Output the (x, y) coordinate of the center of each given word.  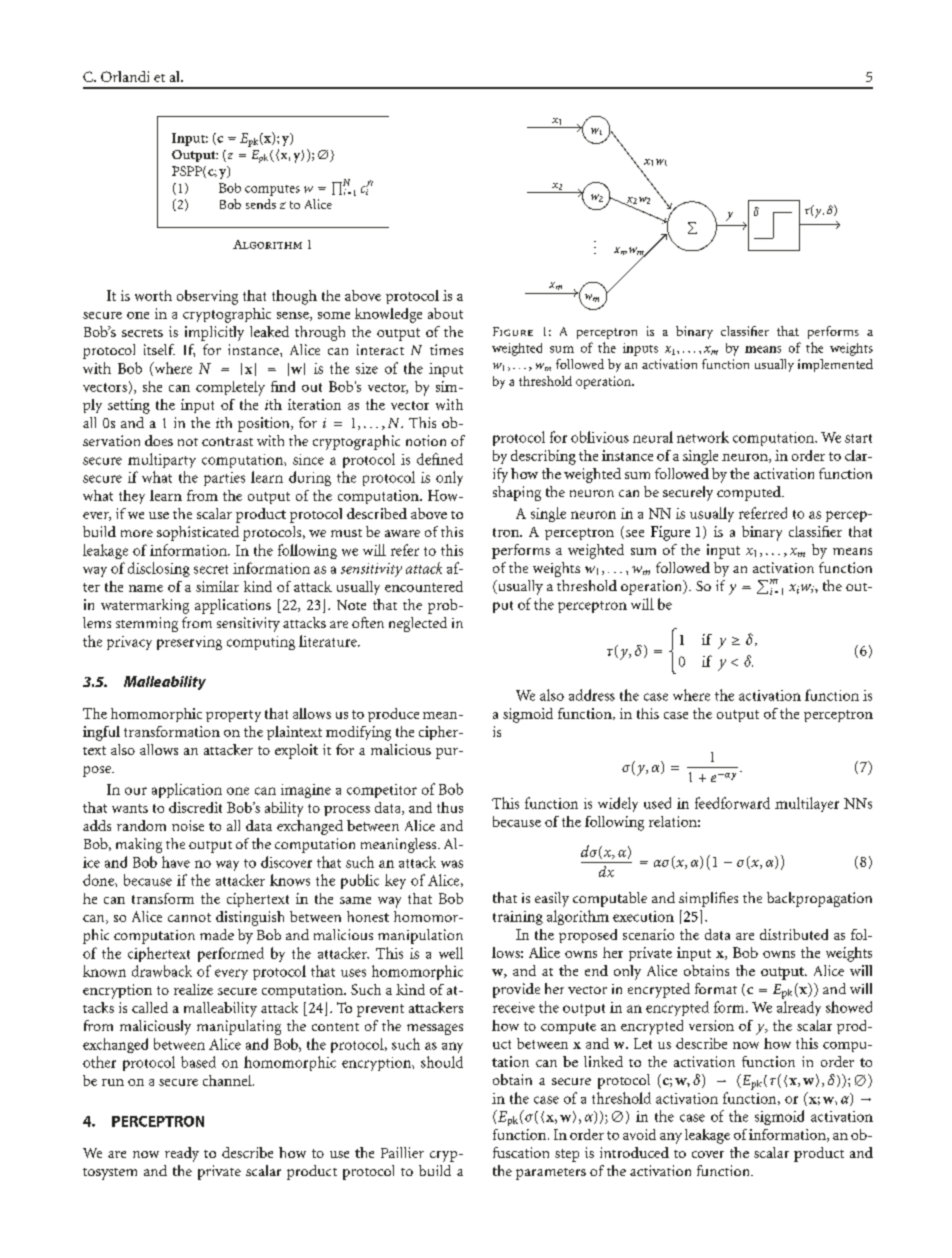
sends (261, 204)
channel (228, 1080)
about (445, 313)
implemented (835, 365)
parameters (551, 1174)
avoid (639, 1134)
